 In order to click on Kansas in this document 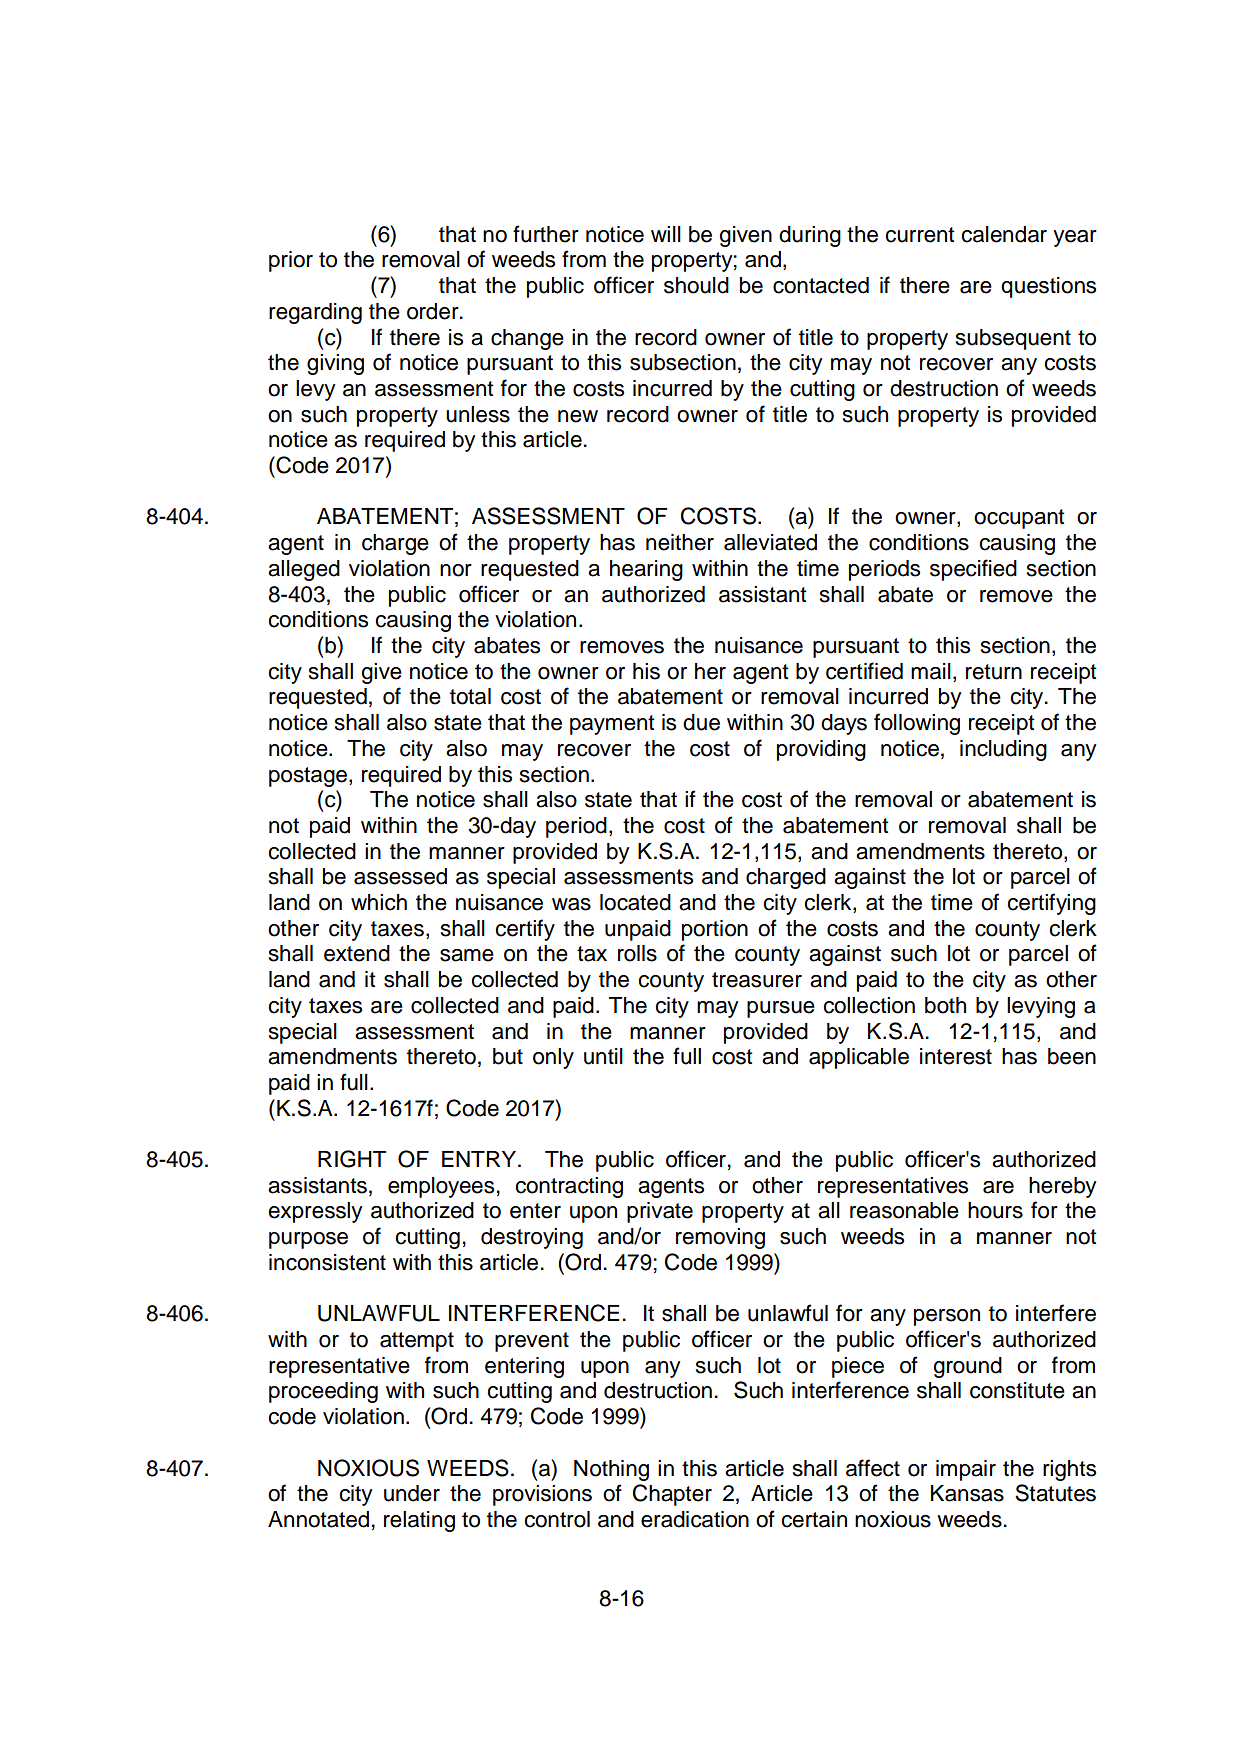, I will do `click(967, 1493)`.
